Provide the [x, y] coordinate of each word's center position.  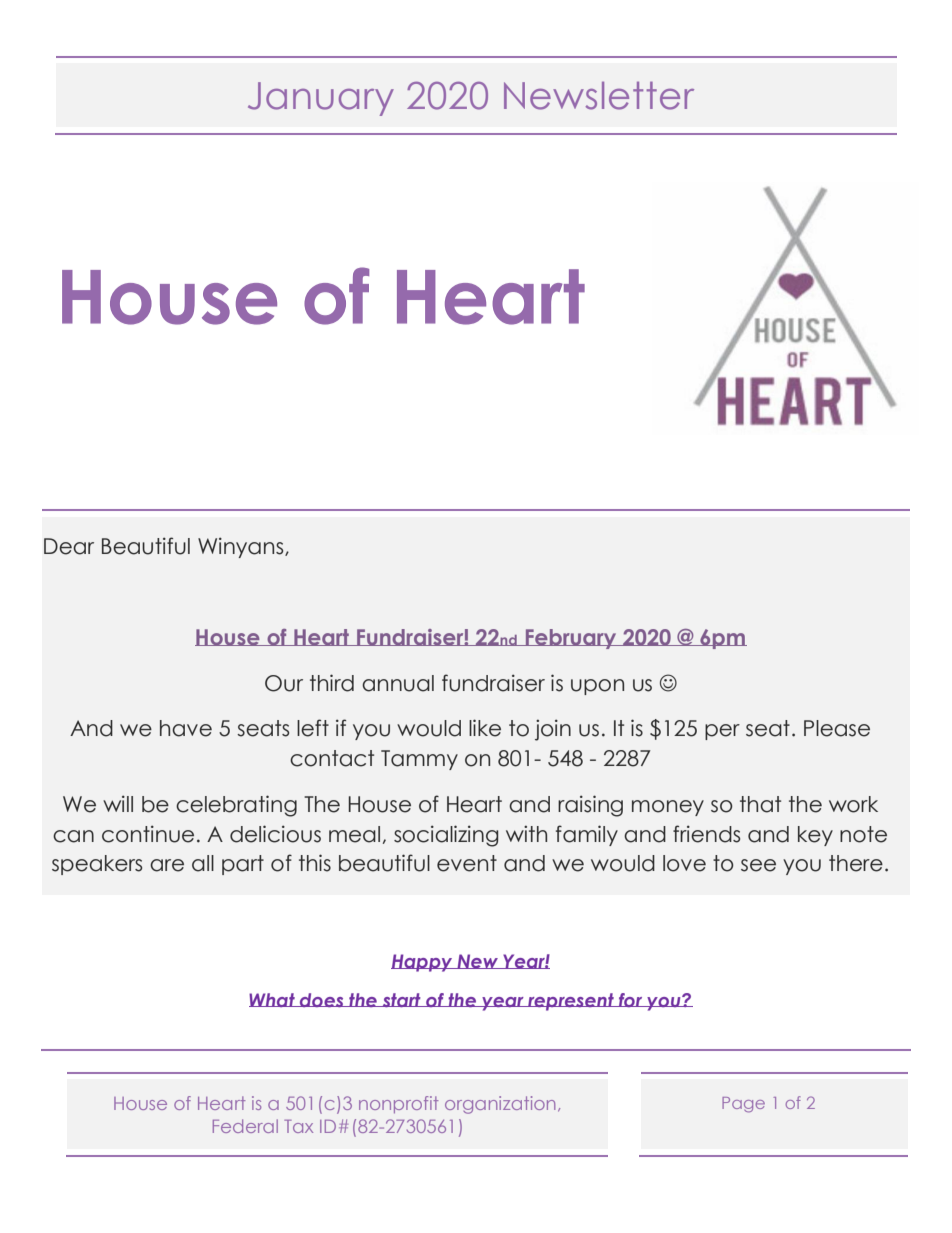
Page [743, 1105]
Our [284, 683]
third [332, 683]
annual [398, 683]
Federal [245, 1126]
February [571, 639]
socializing [446, 836]
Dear [69, 546]
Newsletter [599, 96]
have [186, 728]
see [758, 865]
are [167, 865]
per [722, 732]
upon [597, 687]
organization [500, 1105]
